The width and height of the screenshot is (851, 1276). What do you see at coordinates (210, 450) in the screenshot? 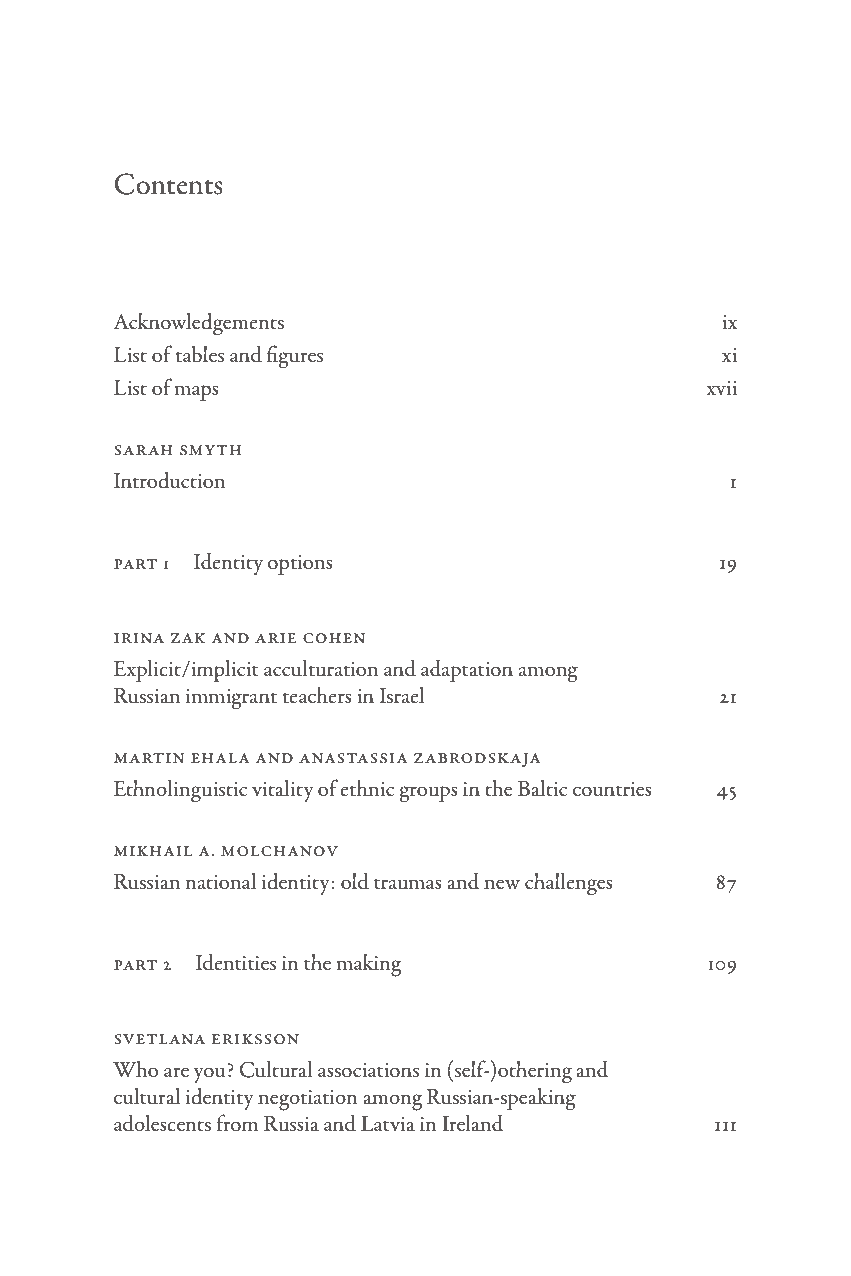
I see `Smyth` at bounding box center [210, 450].
